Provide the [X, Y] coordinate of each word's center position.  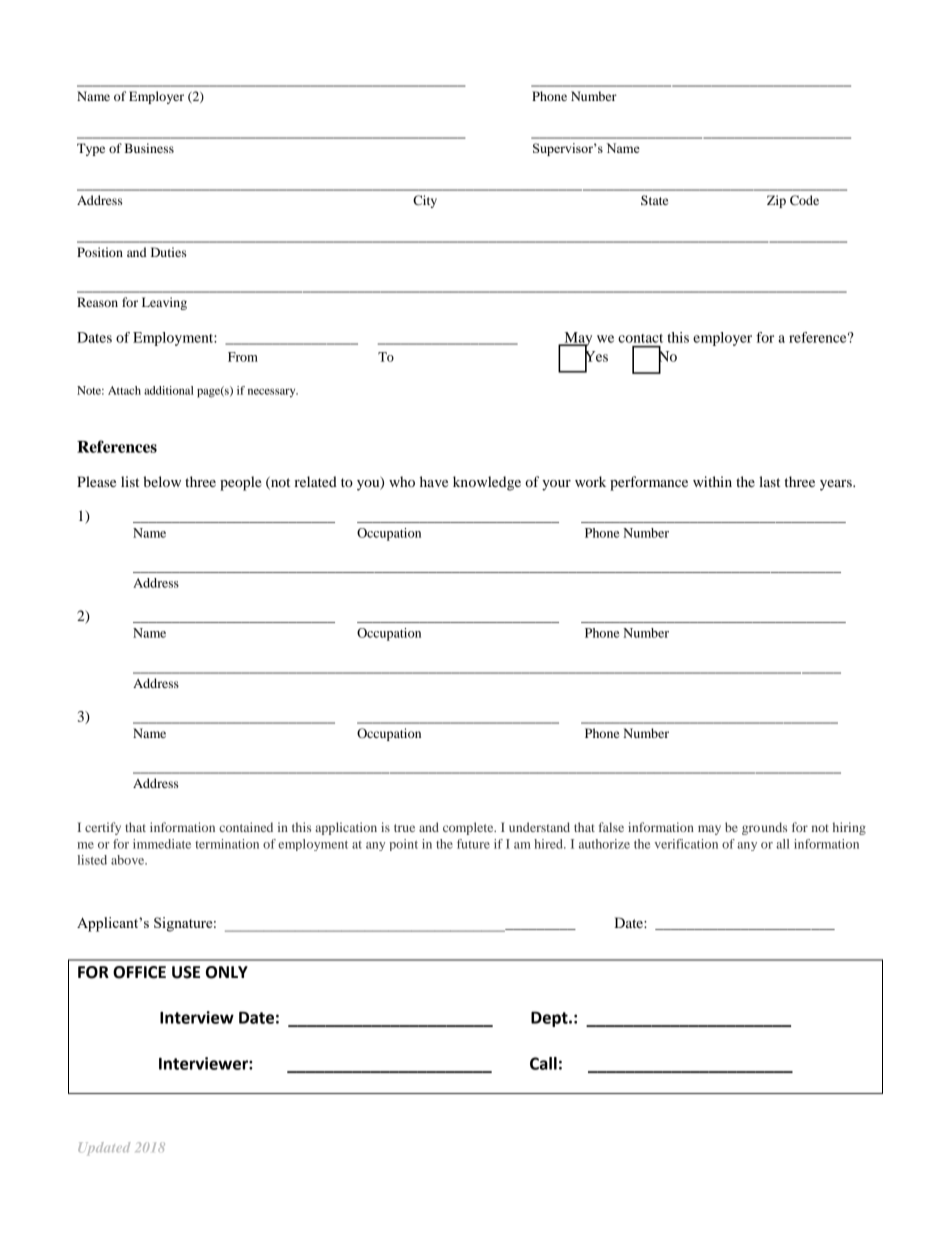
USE [186, 972]
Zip [776, 201]
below [162, 481]
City [425, 201]
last [769, 481]
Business [149, 148]
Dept [550, 1019]
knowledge [487, 483]
